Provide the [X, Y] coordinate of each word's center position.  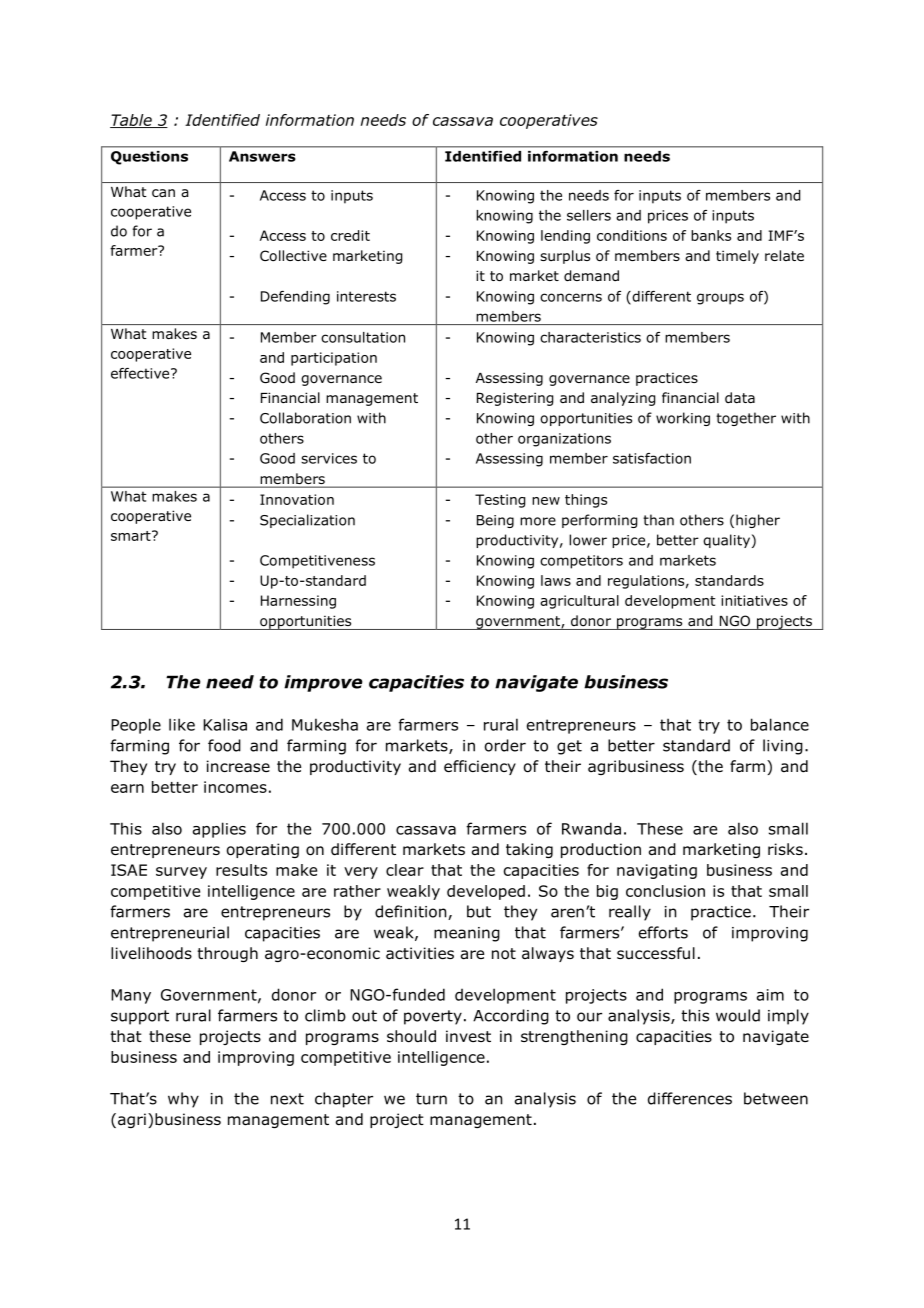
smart [132, 535]
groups [720, 299]
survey [181, 873]
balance [780, 724]
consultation [363, 337]
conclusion [665, 891]
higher [758, 521]
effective [141, 373]
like [182, 724]
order [505, 745]
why [183, 1100]
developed [486, 892]
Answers [262, 156]
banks [711, 235]
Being [495, 521]
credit [350, 235]
